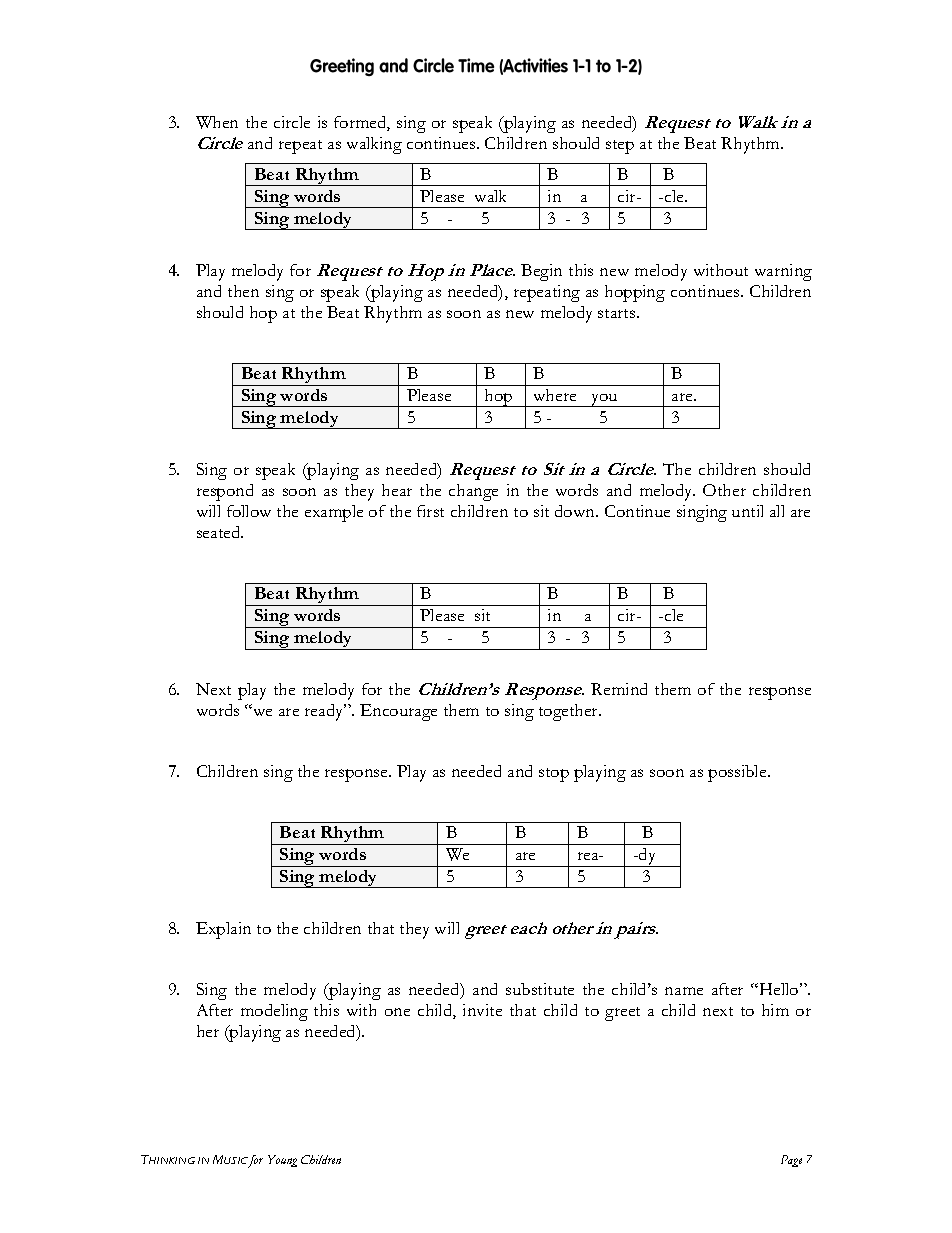 The width and height of the page is (952, 1233). Describe the element at coordinates (570, 712) in the page. I see `together` at that location.
